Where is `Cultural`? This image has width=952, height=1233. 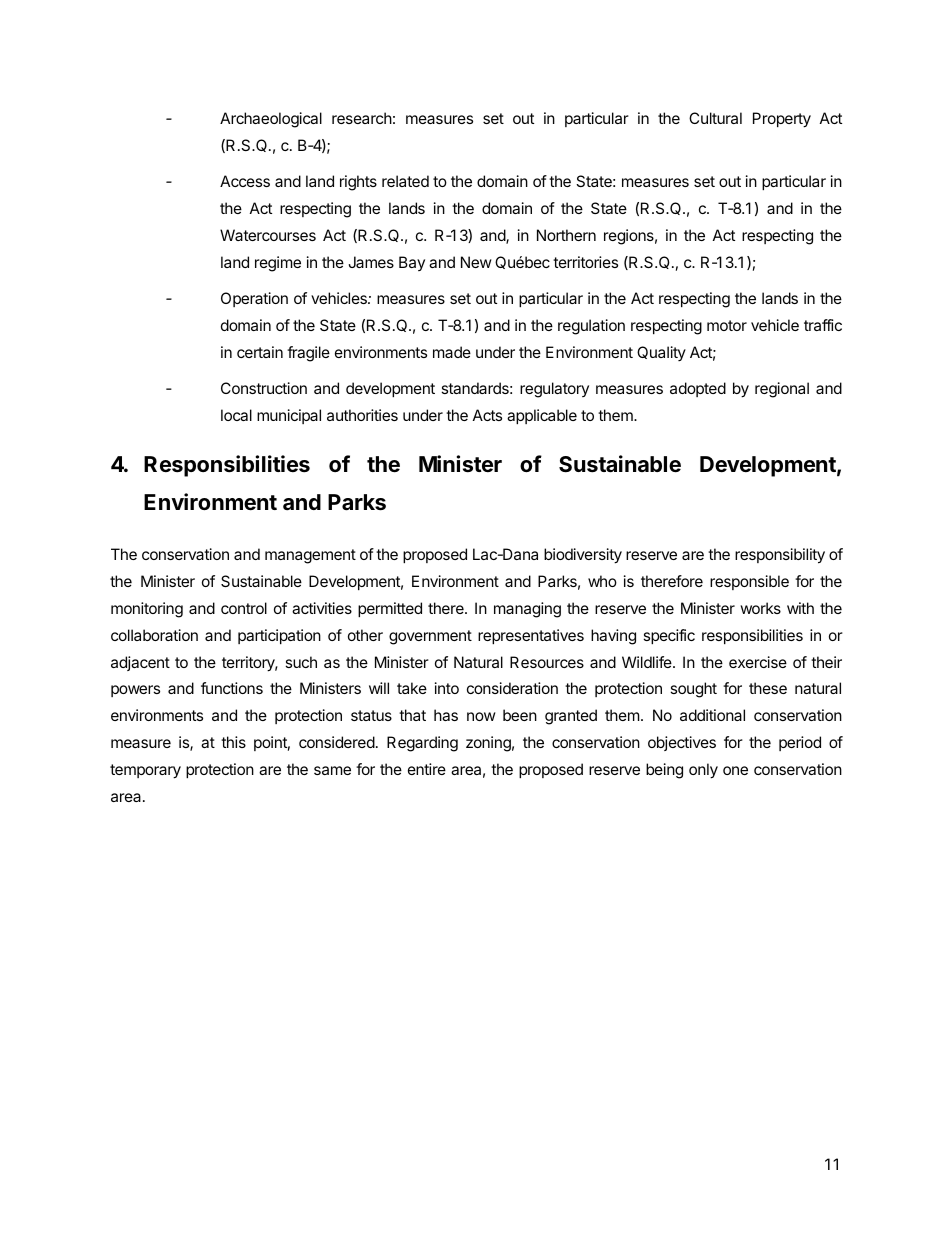 Cultural is located at coordinates (715, 118).
